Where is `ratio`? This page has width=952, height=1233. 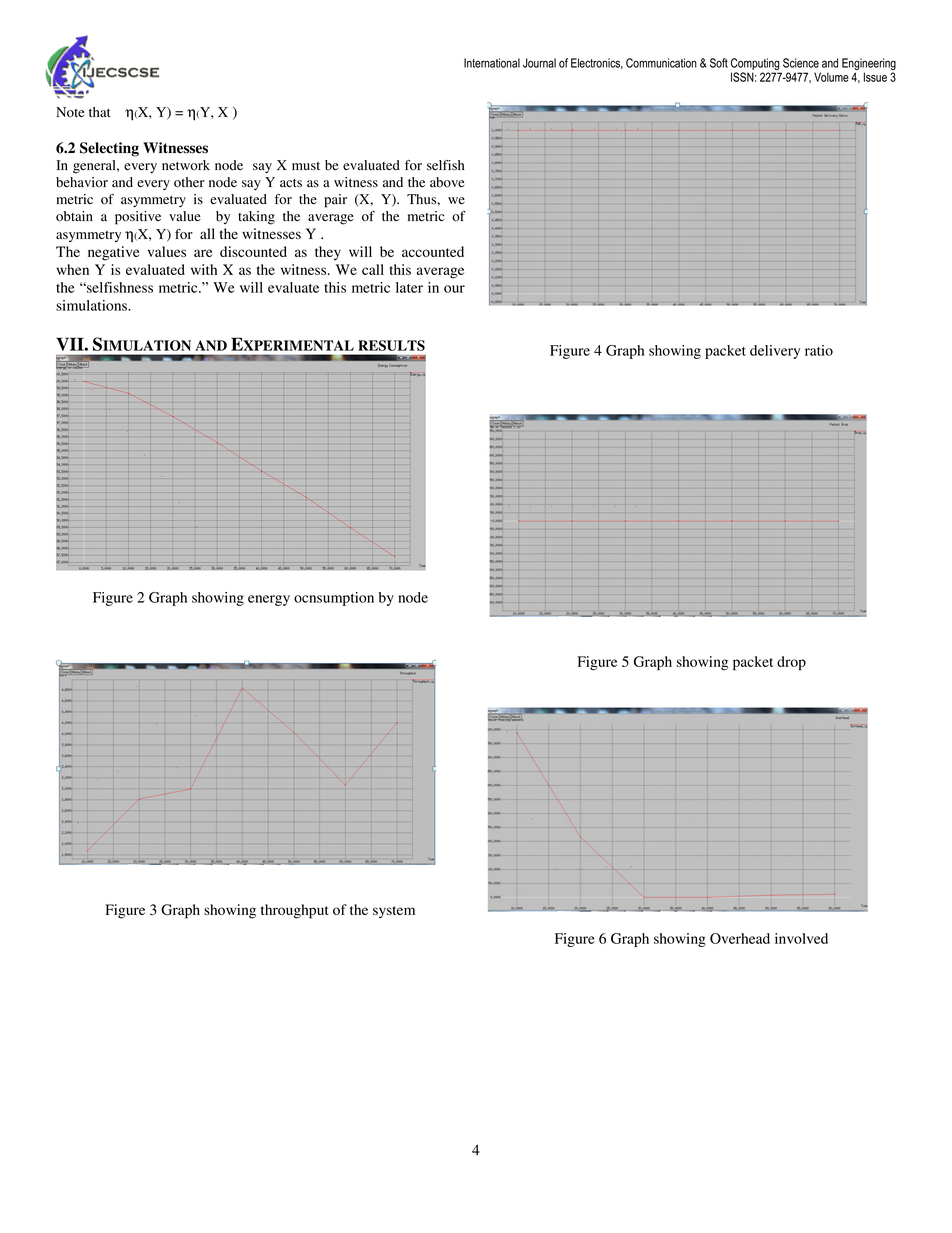 ratio is located at coordinates (819, 350).
